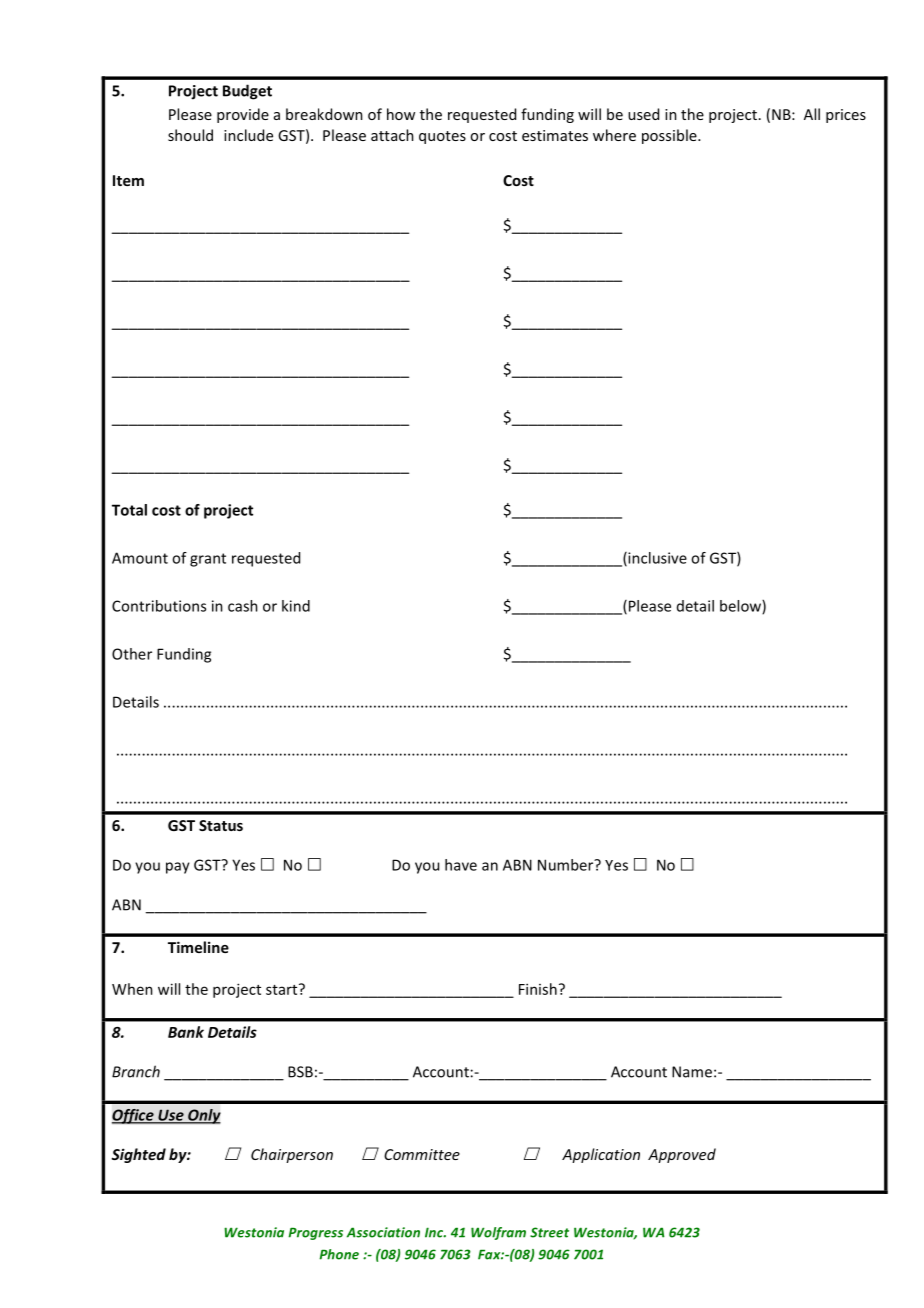  I want to click on have, so click(461, 865).
